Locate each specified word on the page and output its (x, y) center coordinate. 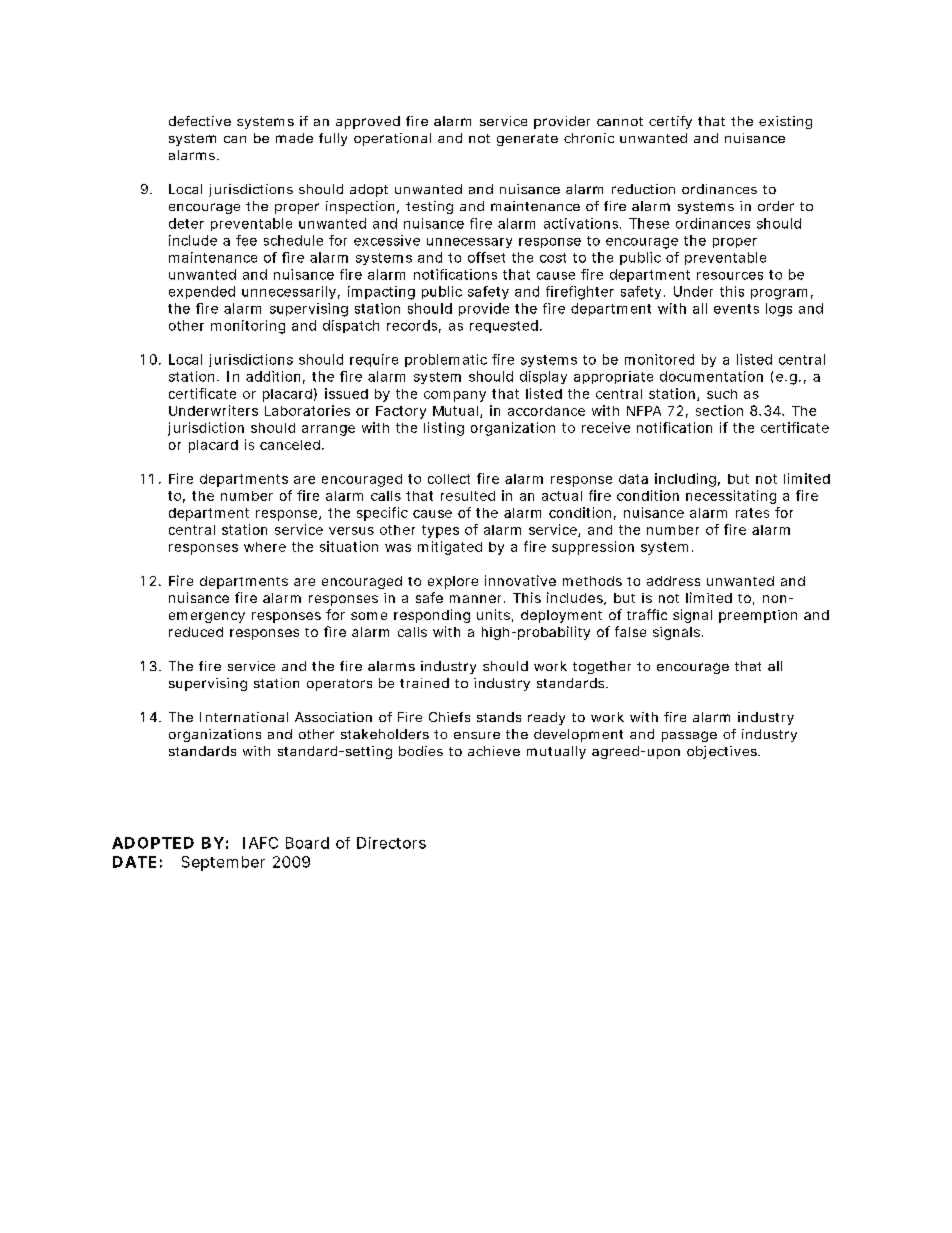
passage (689, 736)
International (244, 717)
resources (730, 276)
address (673, 581)
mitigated (450, 548)
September (223, 863)
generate (527, 140)
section (719, 410)
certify (670, 122)
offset (486, 257)
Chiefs (449, 717)
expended (202, 292)
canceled (290, 445)
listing (444, 429)
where (265, 547)
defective (200, 121)
